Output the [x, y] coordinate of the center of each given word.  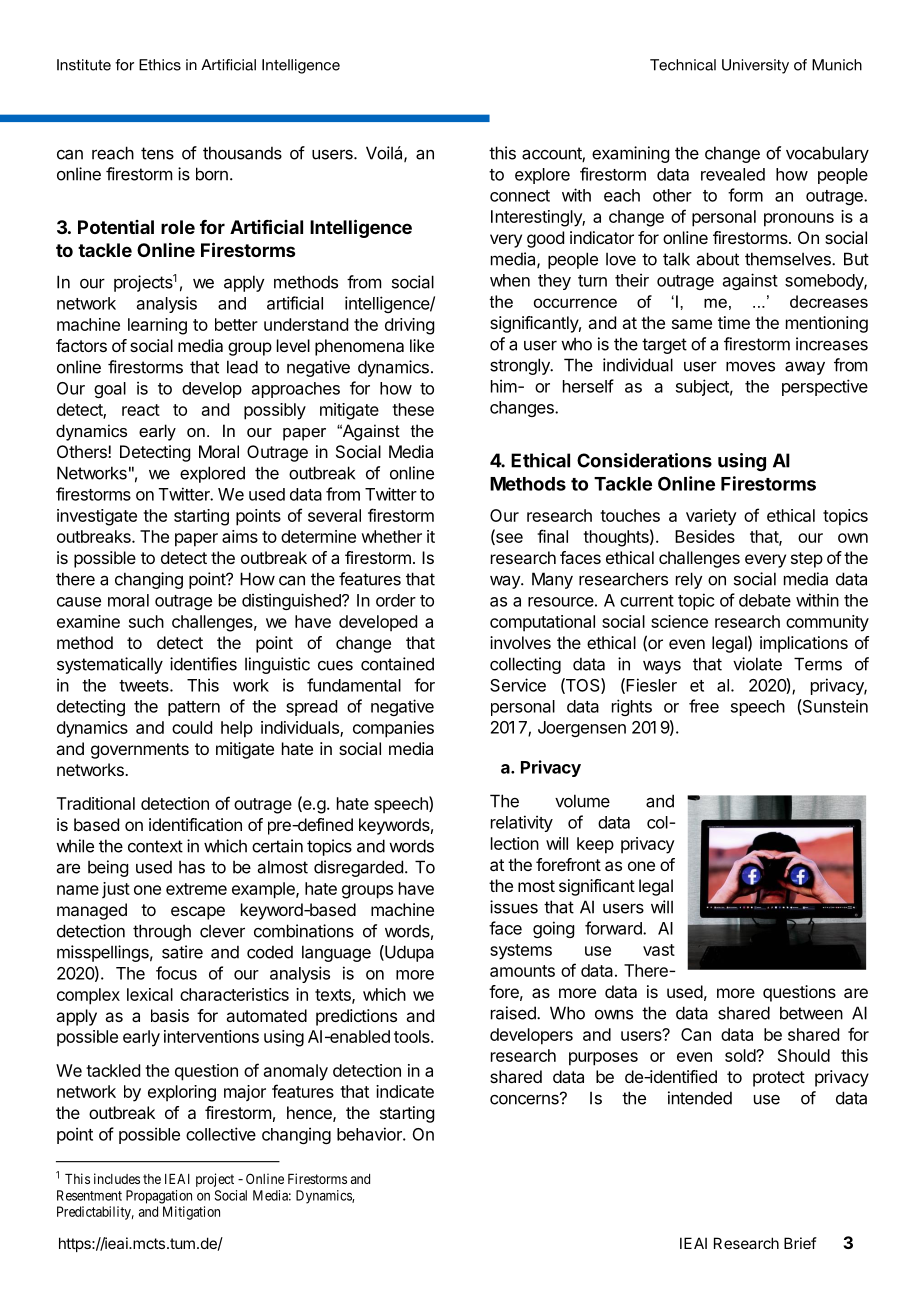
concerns [525, 1099]
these [413, 409]
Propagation [159, 1197]
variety [711, 517]
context [155, 846]
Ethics [160, 65]
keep [595, 845]
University [755, 66]
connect [520, 196]
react [141, 410]
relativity [522, 823]
